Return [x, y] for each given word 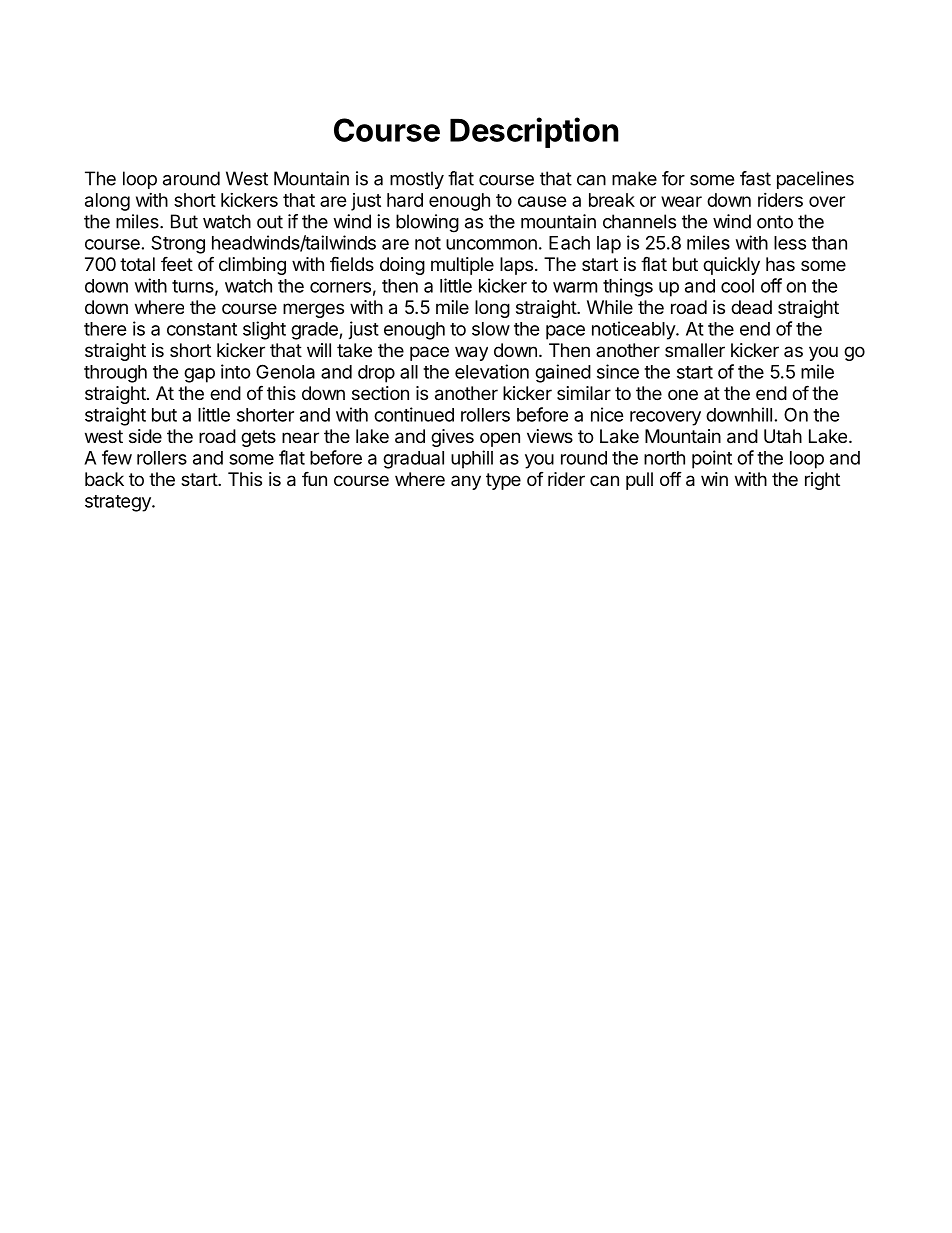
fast [755, 178]
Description [534, 132]
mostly [417, 180]
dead [751, 307]
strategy [119, 503]
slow [491, 329]
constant [202, 329]
